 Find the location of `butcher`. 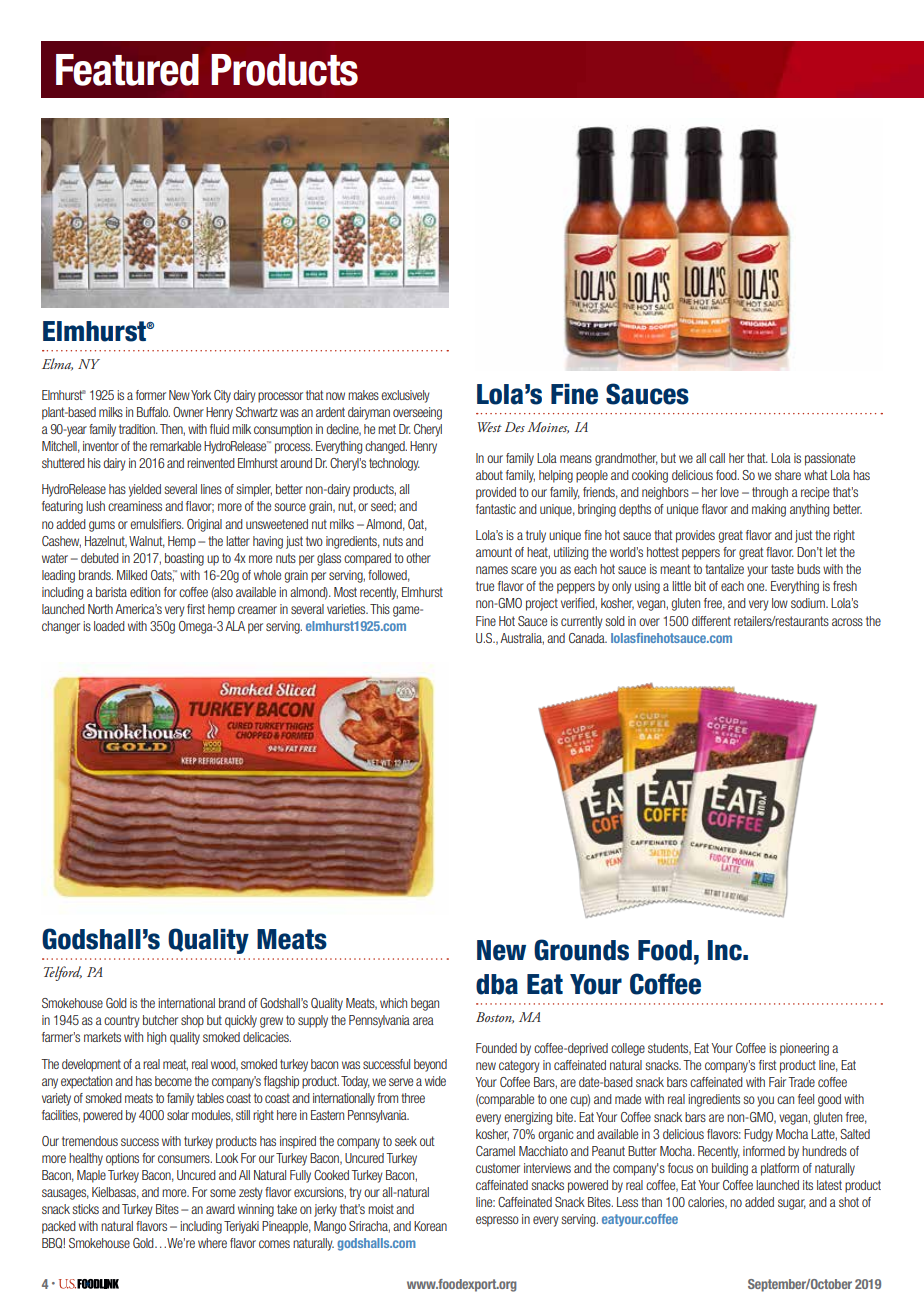

butcher is located at coordinates (160, 1020).
